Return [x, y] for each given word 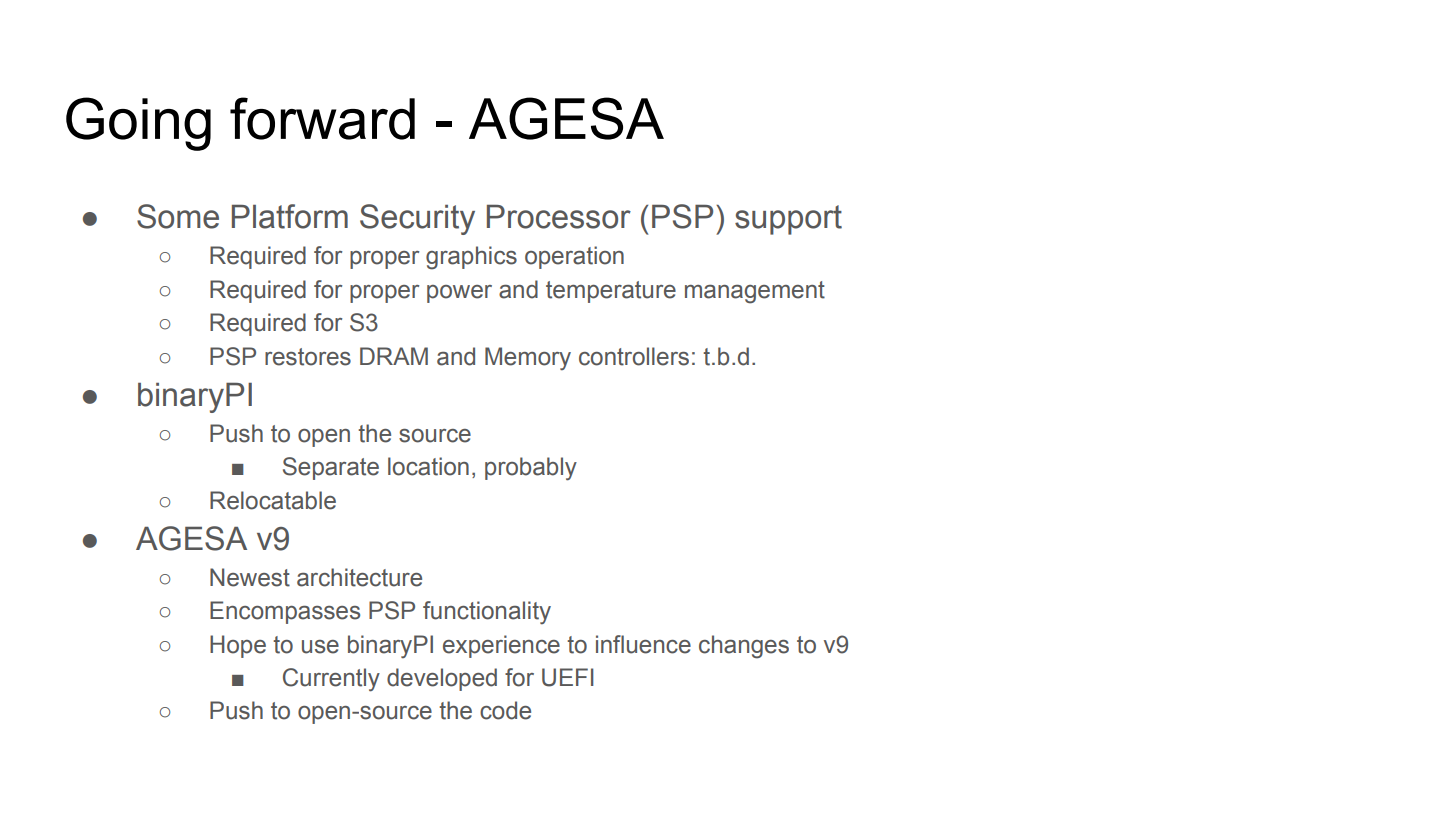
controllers [634, 356]
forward [322, 118]
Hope [238, 646]
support [788, 220]
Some [178, 216]
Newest [250, 577]
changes [744, 647]
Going [138, 124]
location [428, 466]
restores [308, 357]
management [755, 292]
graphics [471, 258]
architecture [359, 577]
